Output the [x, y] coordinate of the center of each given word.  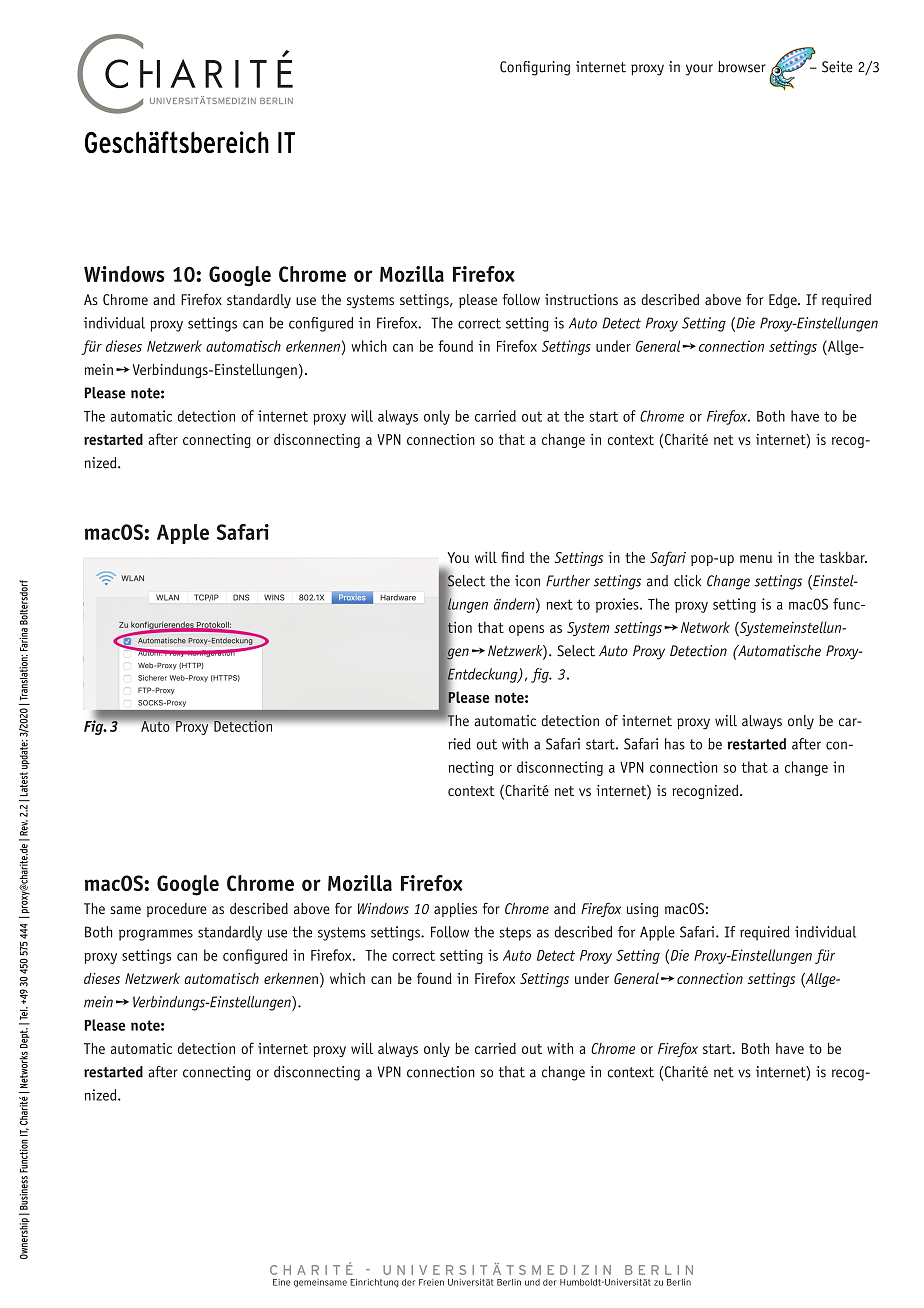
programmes [156, 935]
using [643, 910]
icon [527, 581]
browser [742, 67]
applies [455, 910]
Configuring [535, 68]
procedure [177, 910]
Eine [281, 1282]
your [699, 70]
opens [526, 630]
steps [515, 934]
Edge [784, 301]
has [675, 744]
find [512, 557]
